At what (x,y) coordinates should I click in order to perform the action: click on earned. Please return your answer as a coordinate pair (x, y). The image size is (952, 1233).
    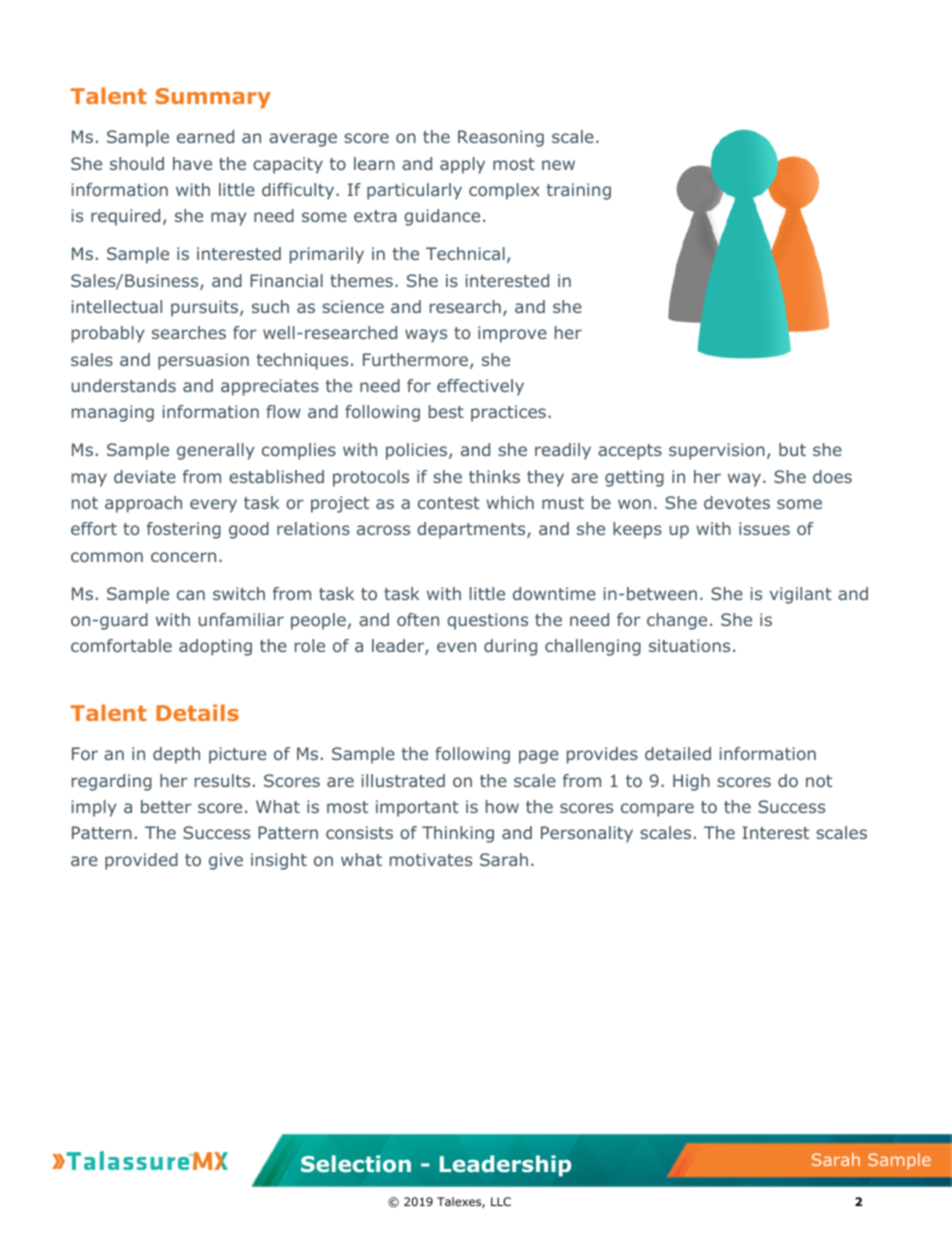
    Looking at the image, I should click on (205, 136).
